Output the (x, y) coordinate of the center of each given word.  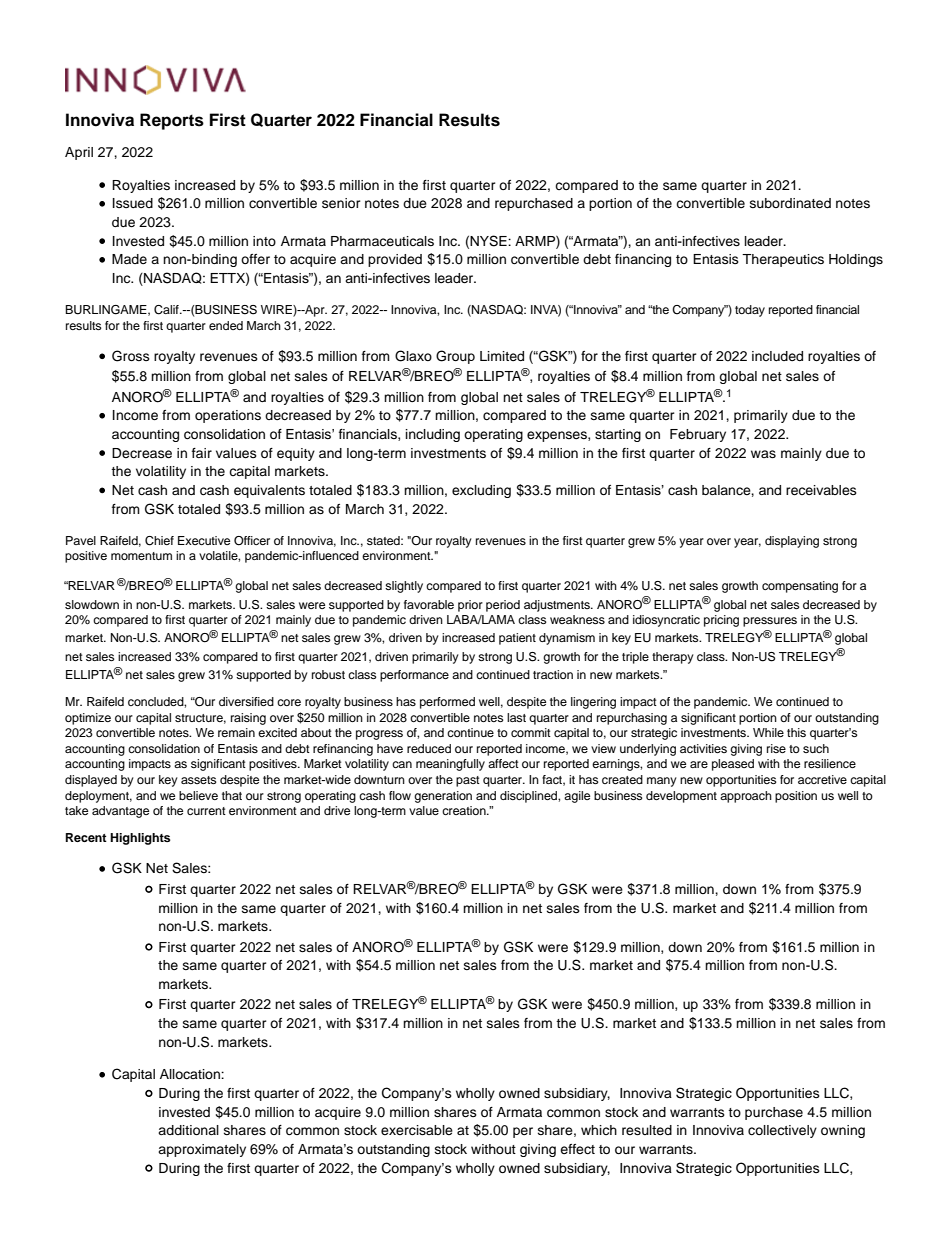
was (763, 454)
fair (202, 453)
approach (746, 797)
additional (188, 1130)
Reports (172, 121)
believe (198, 795)
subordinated (790, 203)
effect (577, 1149)
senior (341, 203)
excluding (481, 491)
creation (465, 810)
